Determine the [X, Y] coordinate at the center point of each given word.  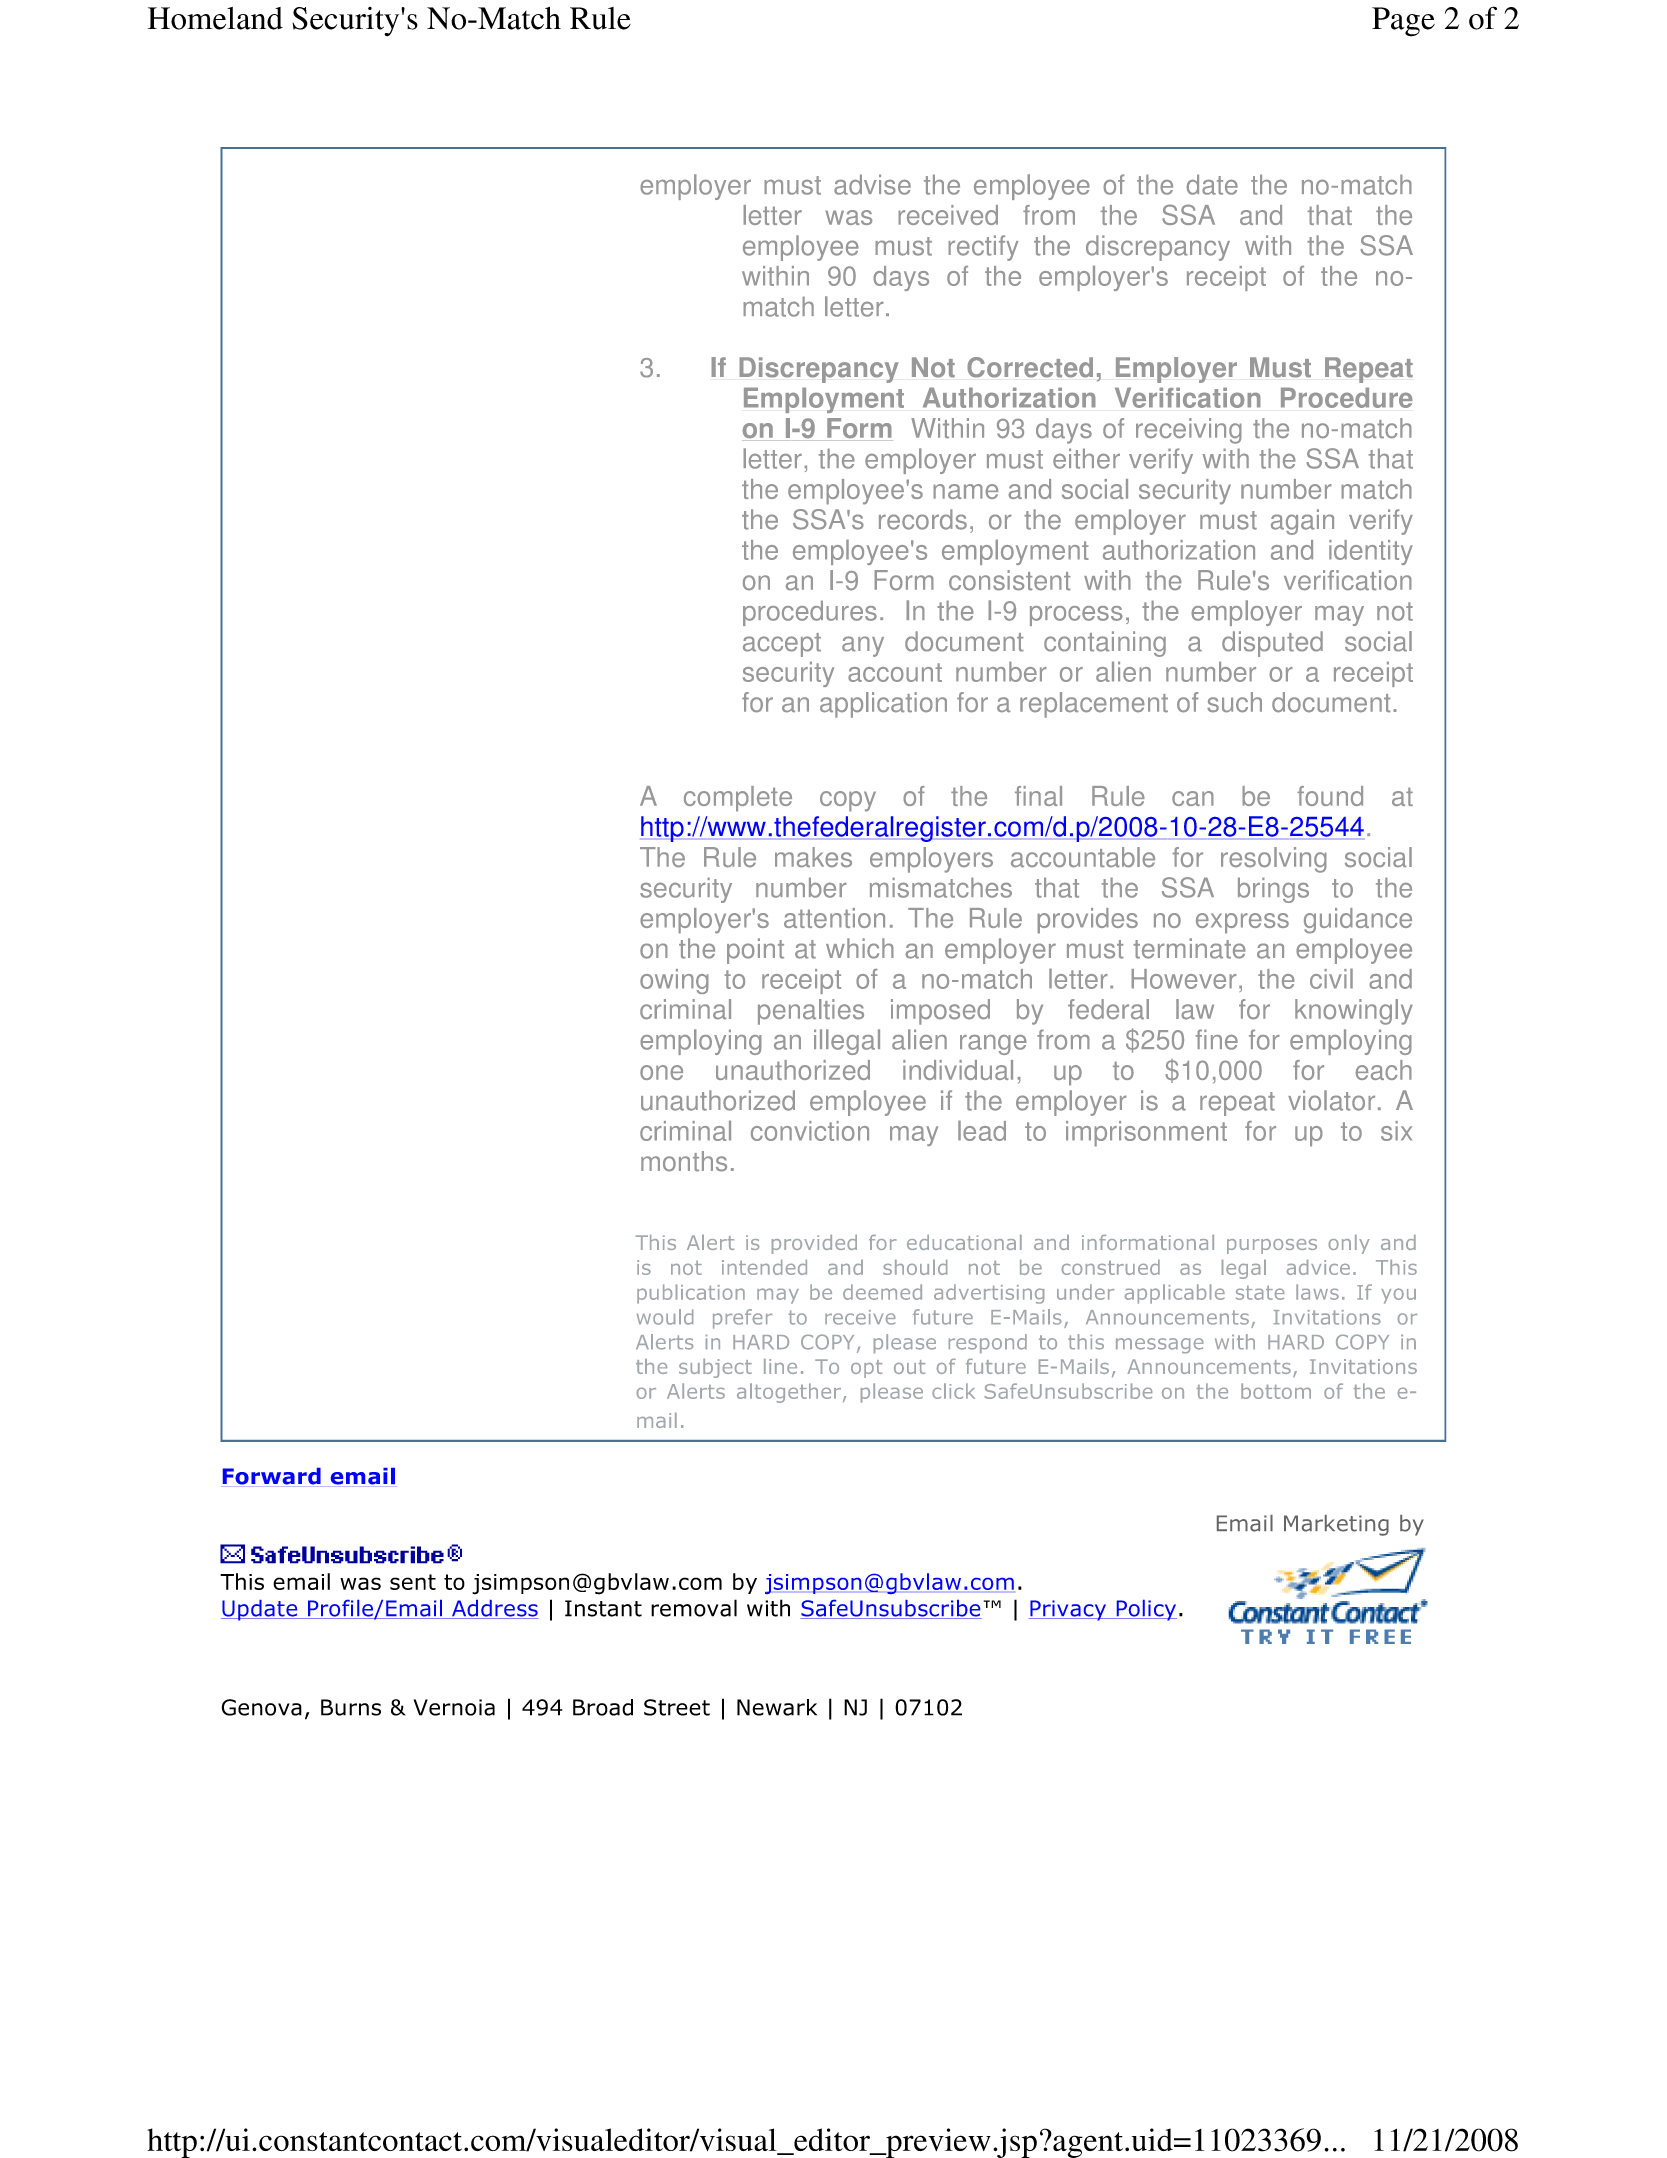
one [661, 1072]
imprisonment [1146, 1134]
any [863, 646]
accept [782, 645]
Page [1403, 22]
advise [872, 184]
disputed [1272, 644]
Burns [351, 1707]
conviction [810, 1131]
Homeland [215, 18]
